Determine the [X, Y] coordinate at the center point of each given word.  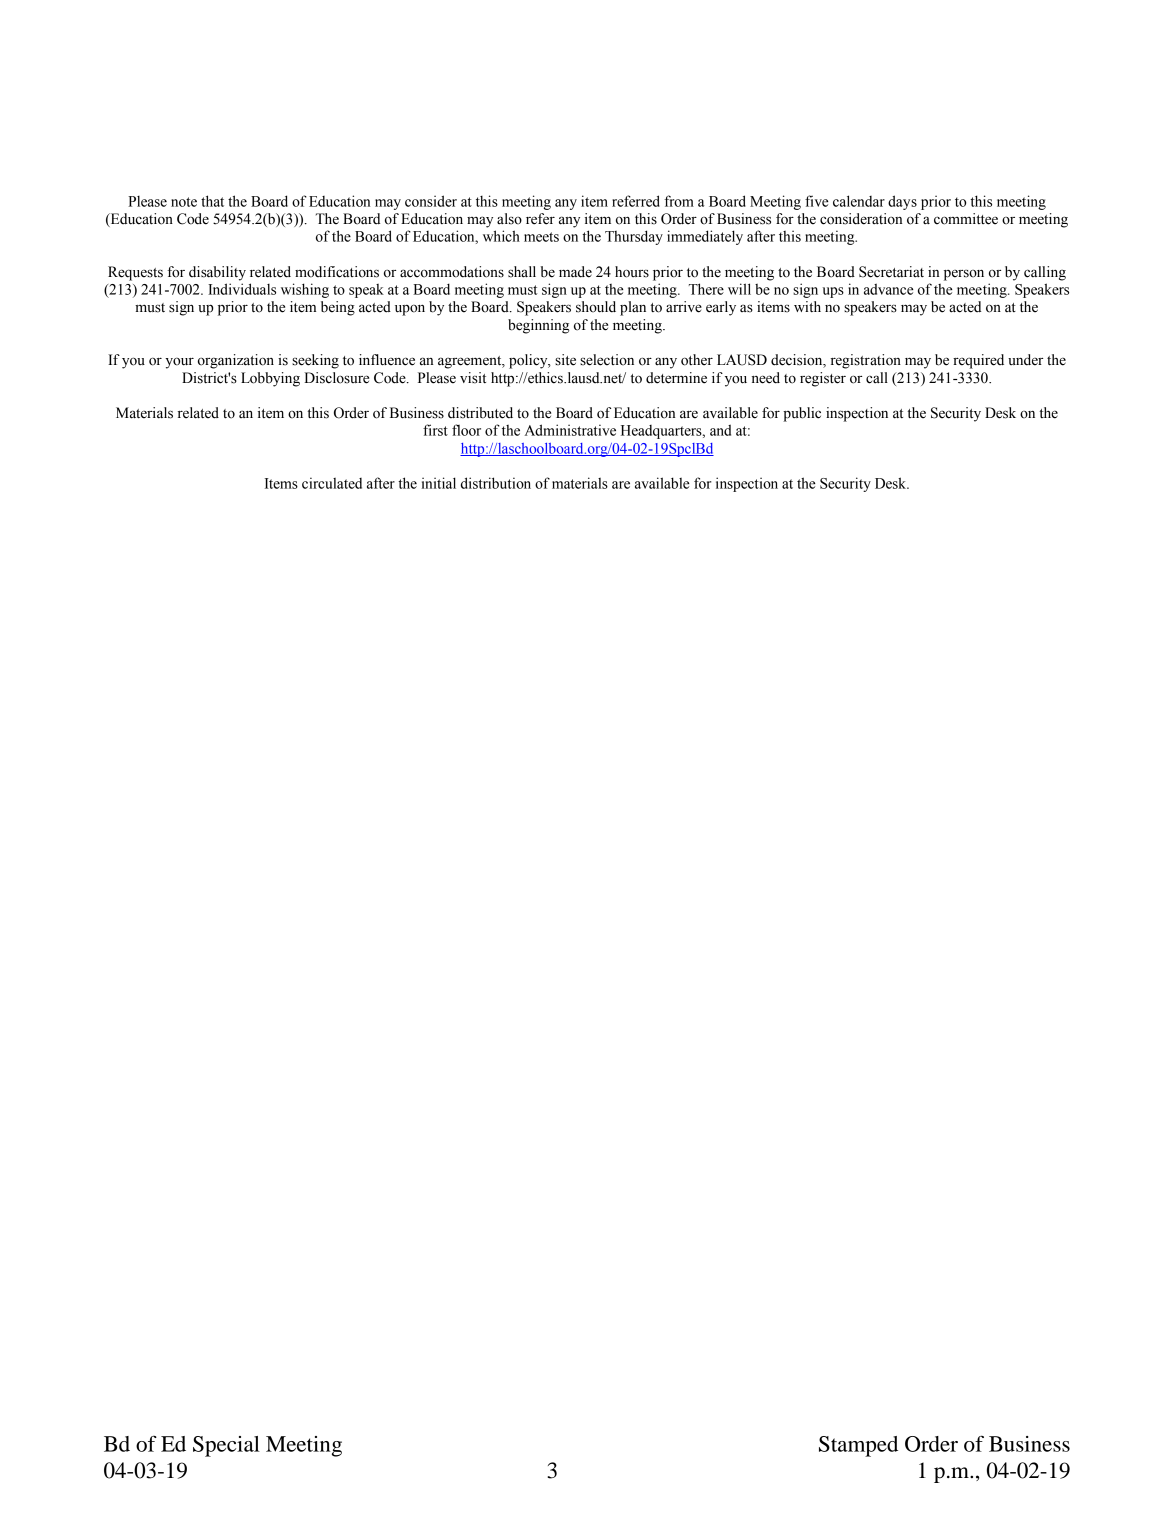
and [720, 430]
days [902, 202]
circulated [332, 483]
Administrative [570, 430]
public [802, 414]
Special [226, 1446]
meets [541, 237]
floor [466, 430]
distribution [496, 483]
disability [217, 273]
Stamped [858, 1446]
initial [439, 483]
